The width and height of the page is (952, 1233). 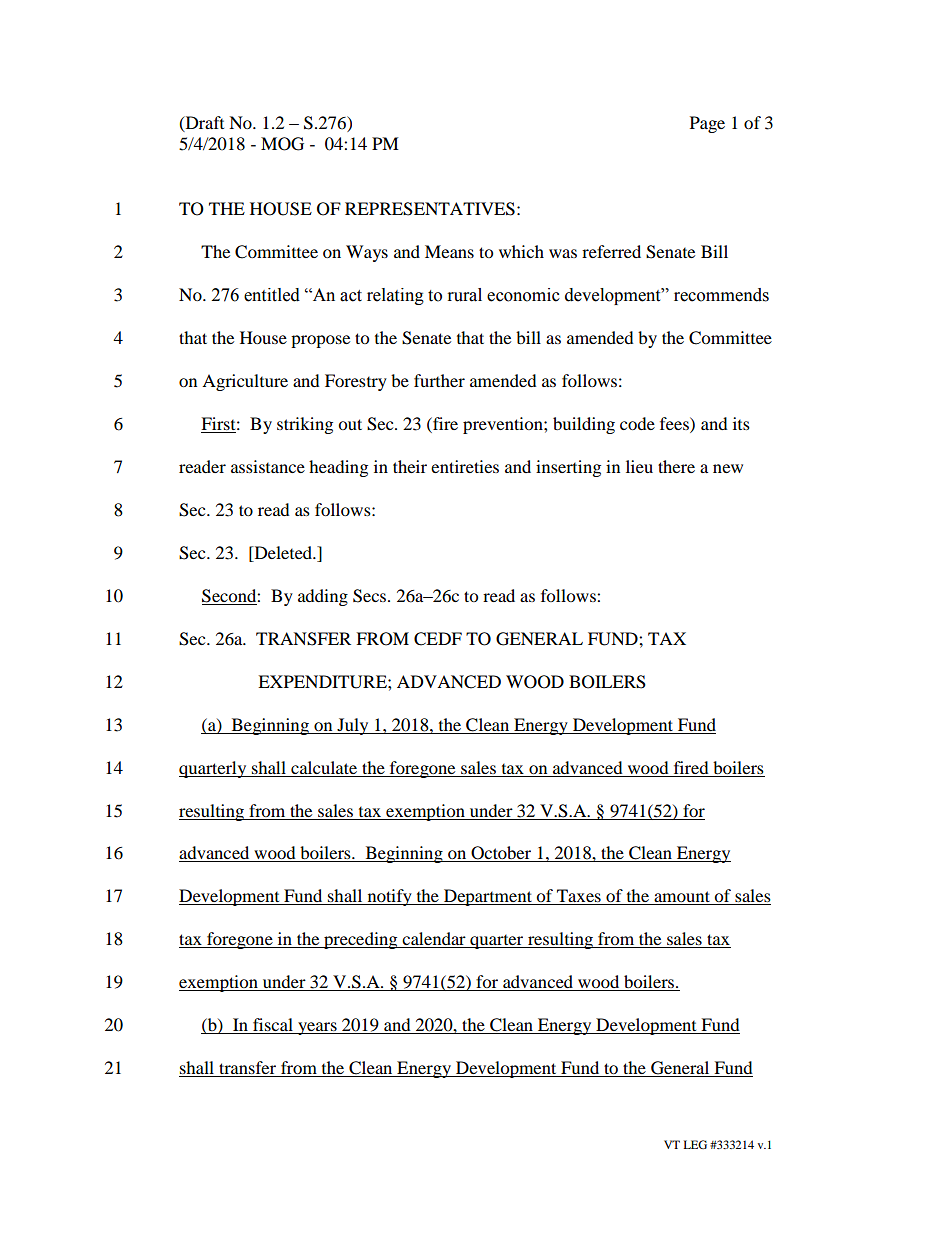 What do you see at coordinates (682, 898) in the page?
I see `amount` at bounding box center [682, 898].
